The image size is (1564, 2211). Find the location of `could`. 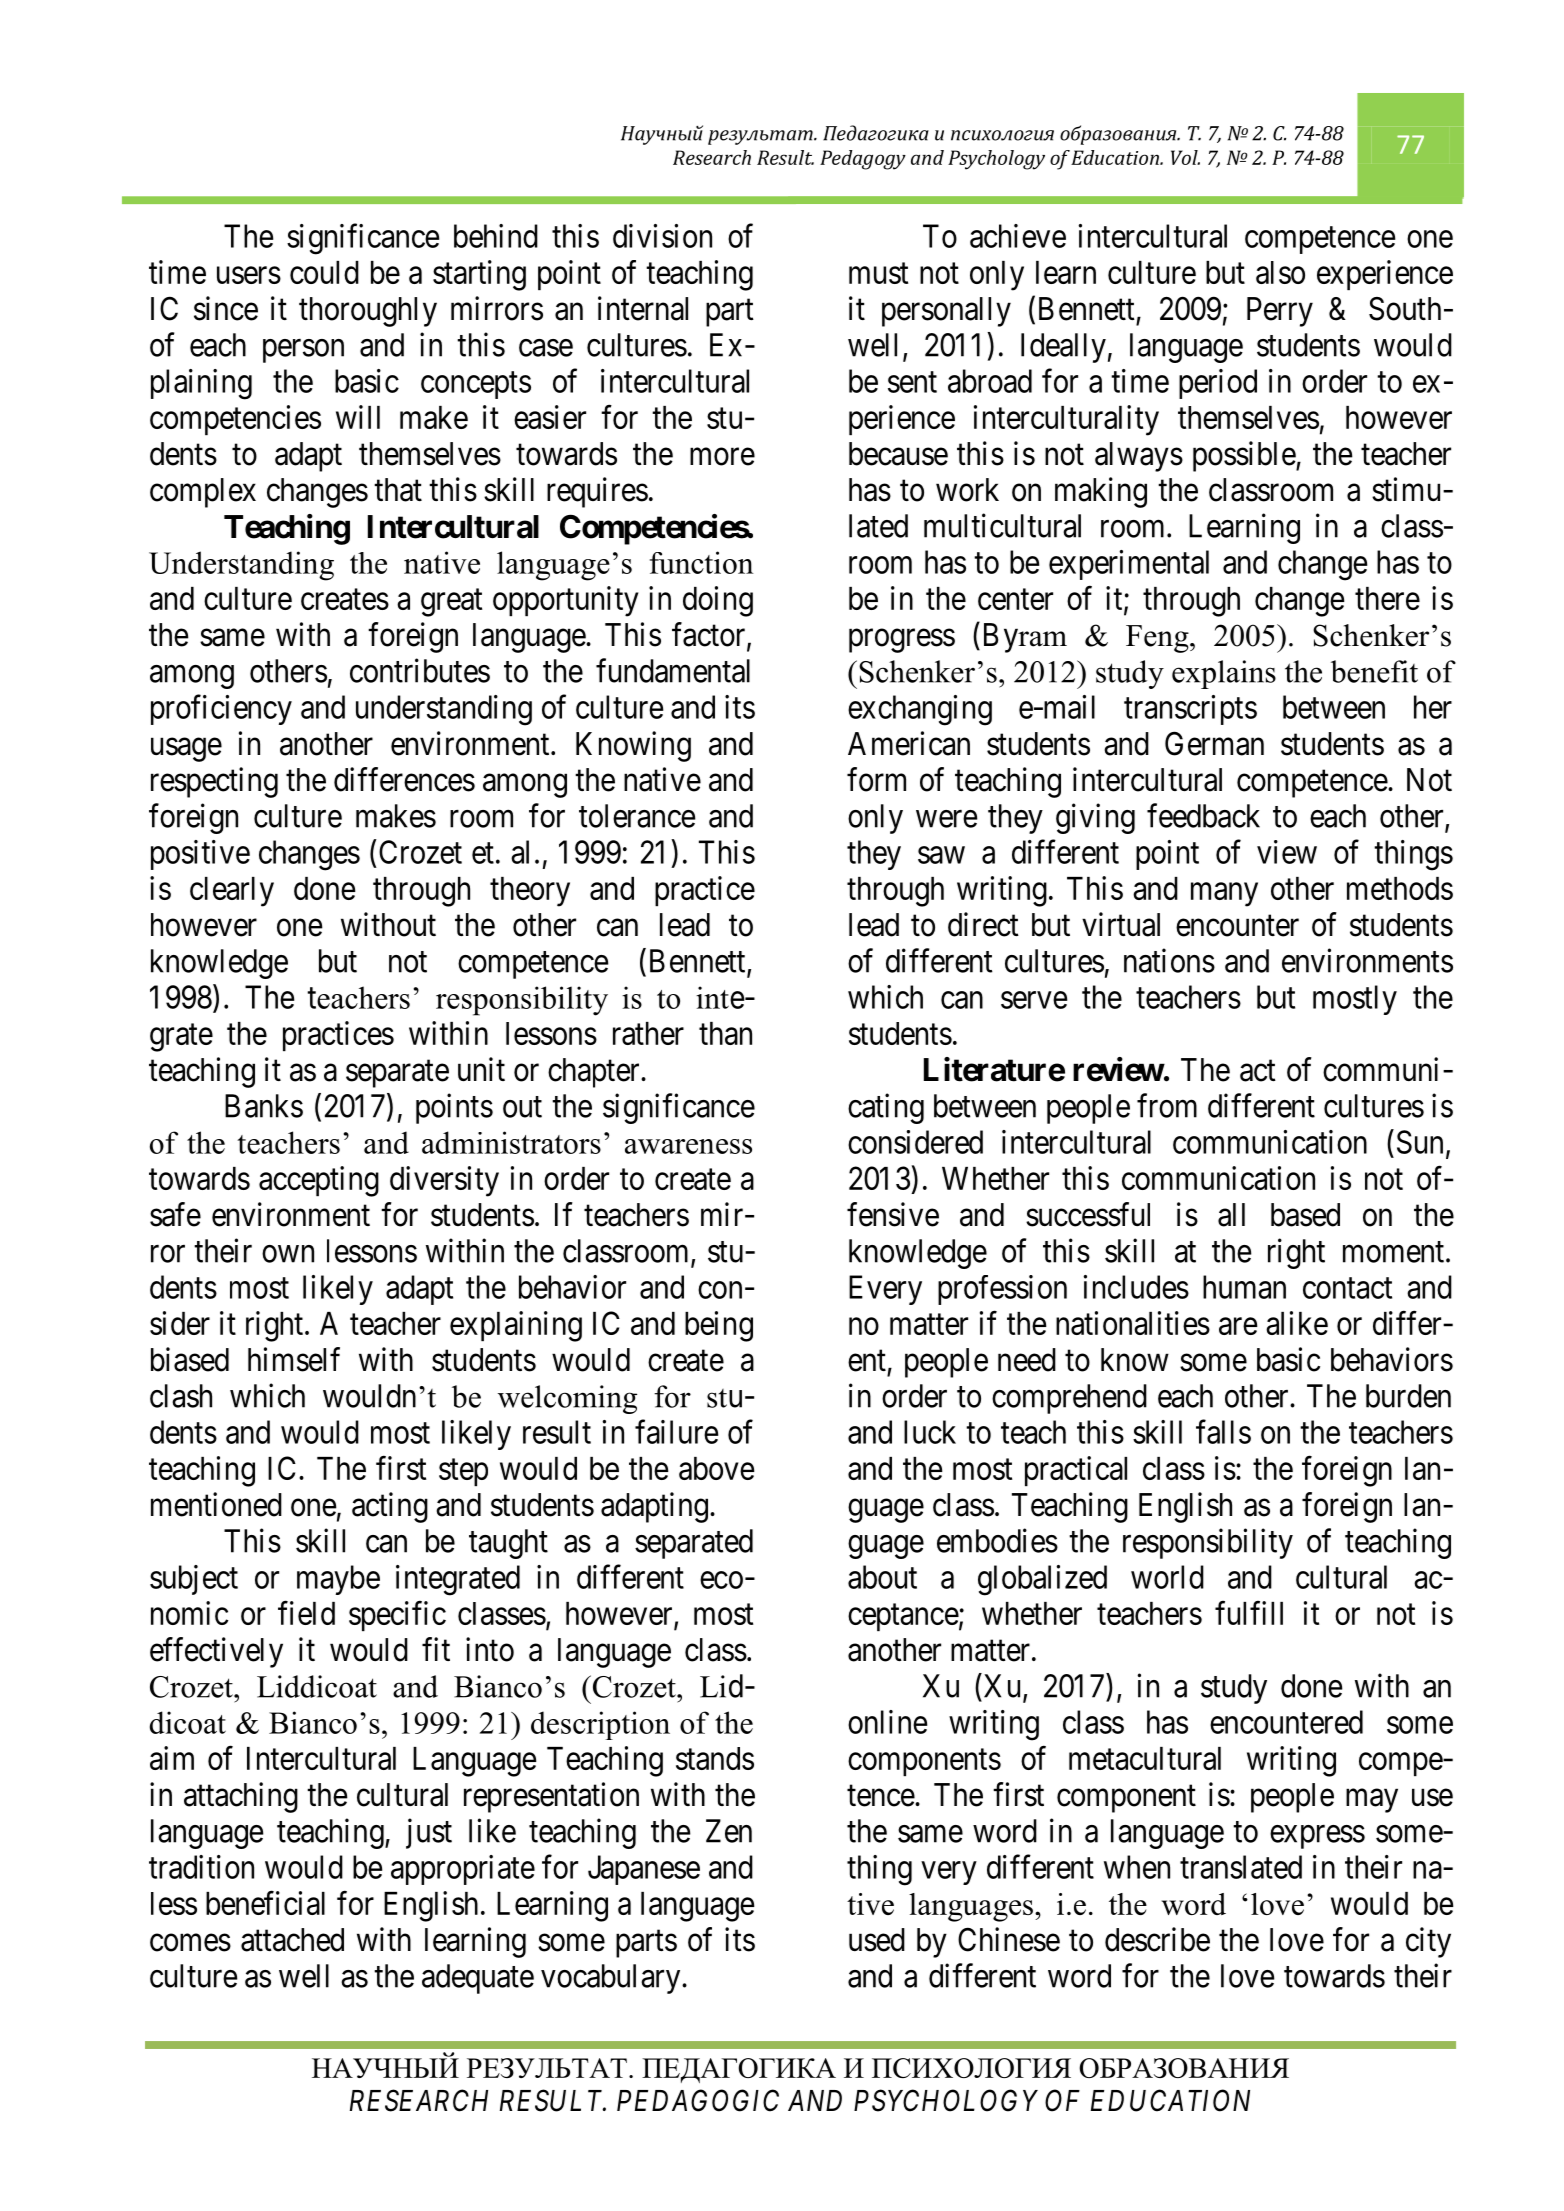

could is located at coordinates (324, 272).
